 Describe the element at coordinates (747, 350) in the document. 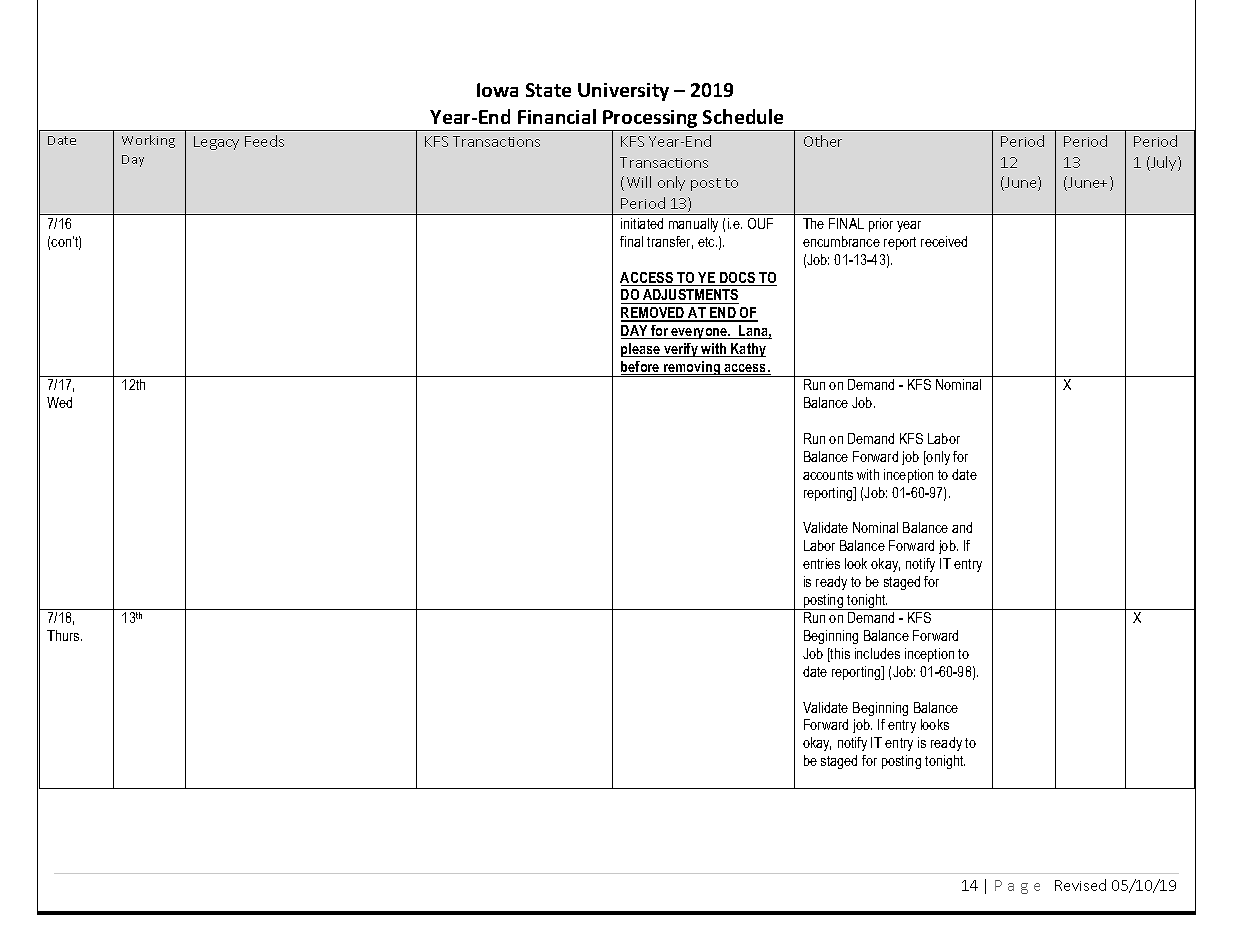

I see `Kathy` at that location.
